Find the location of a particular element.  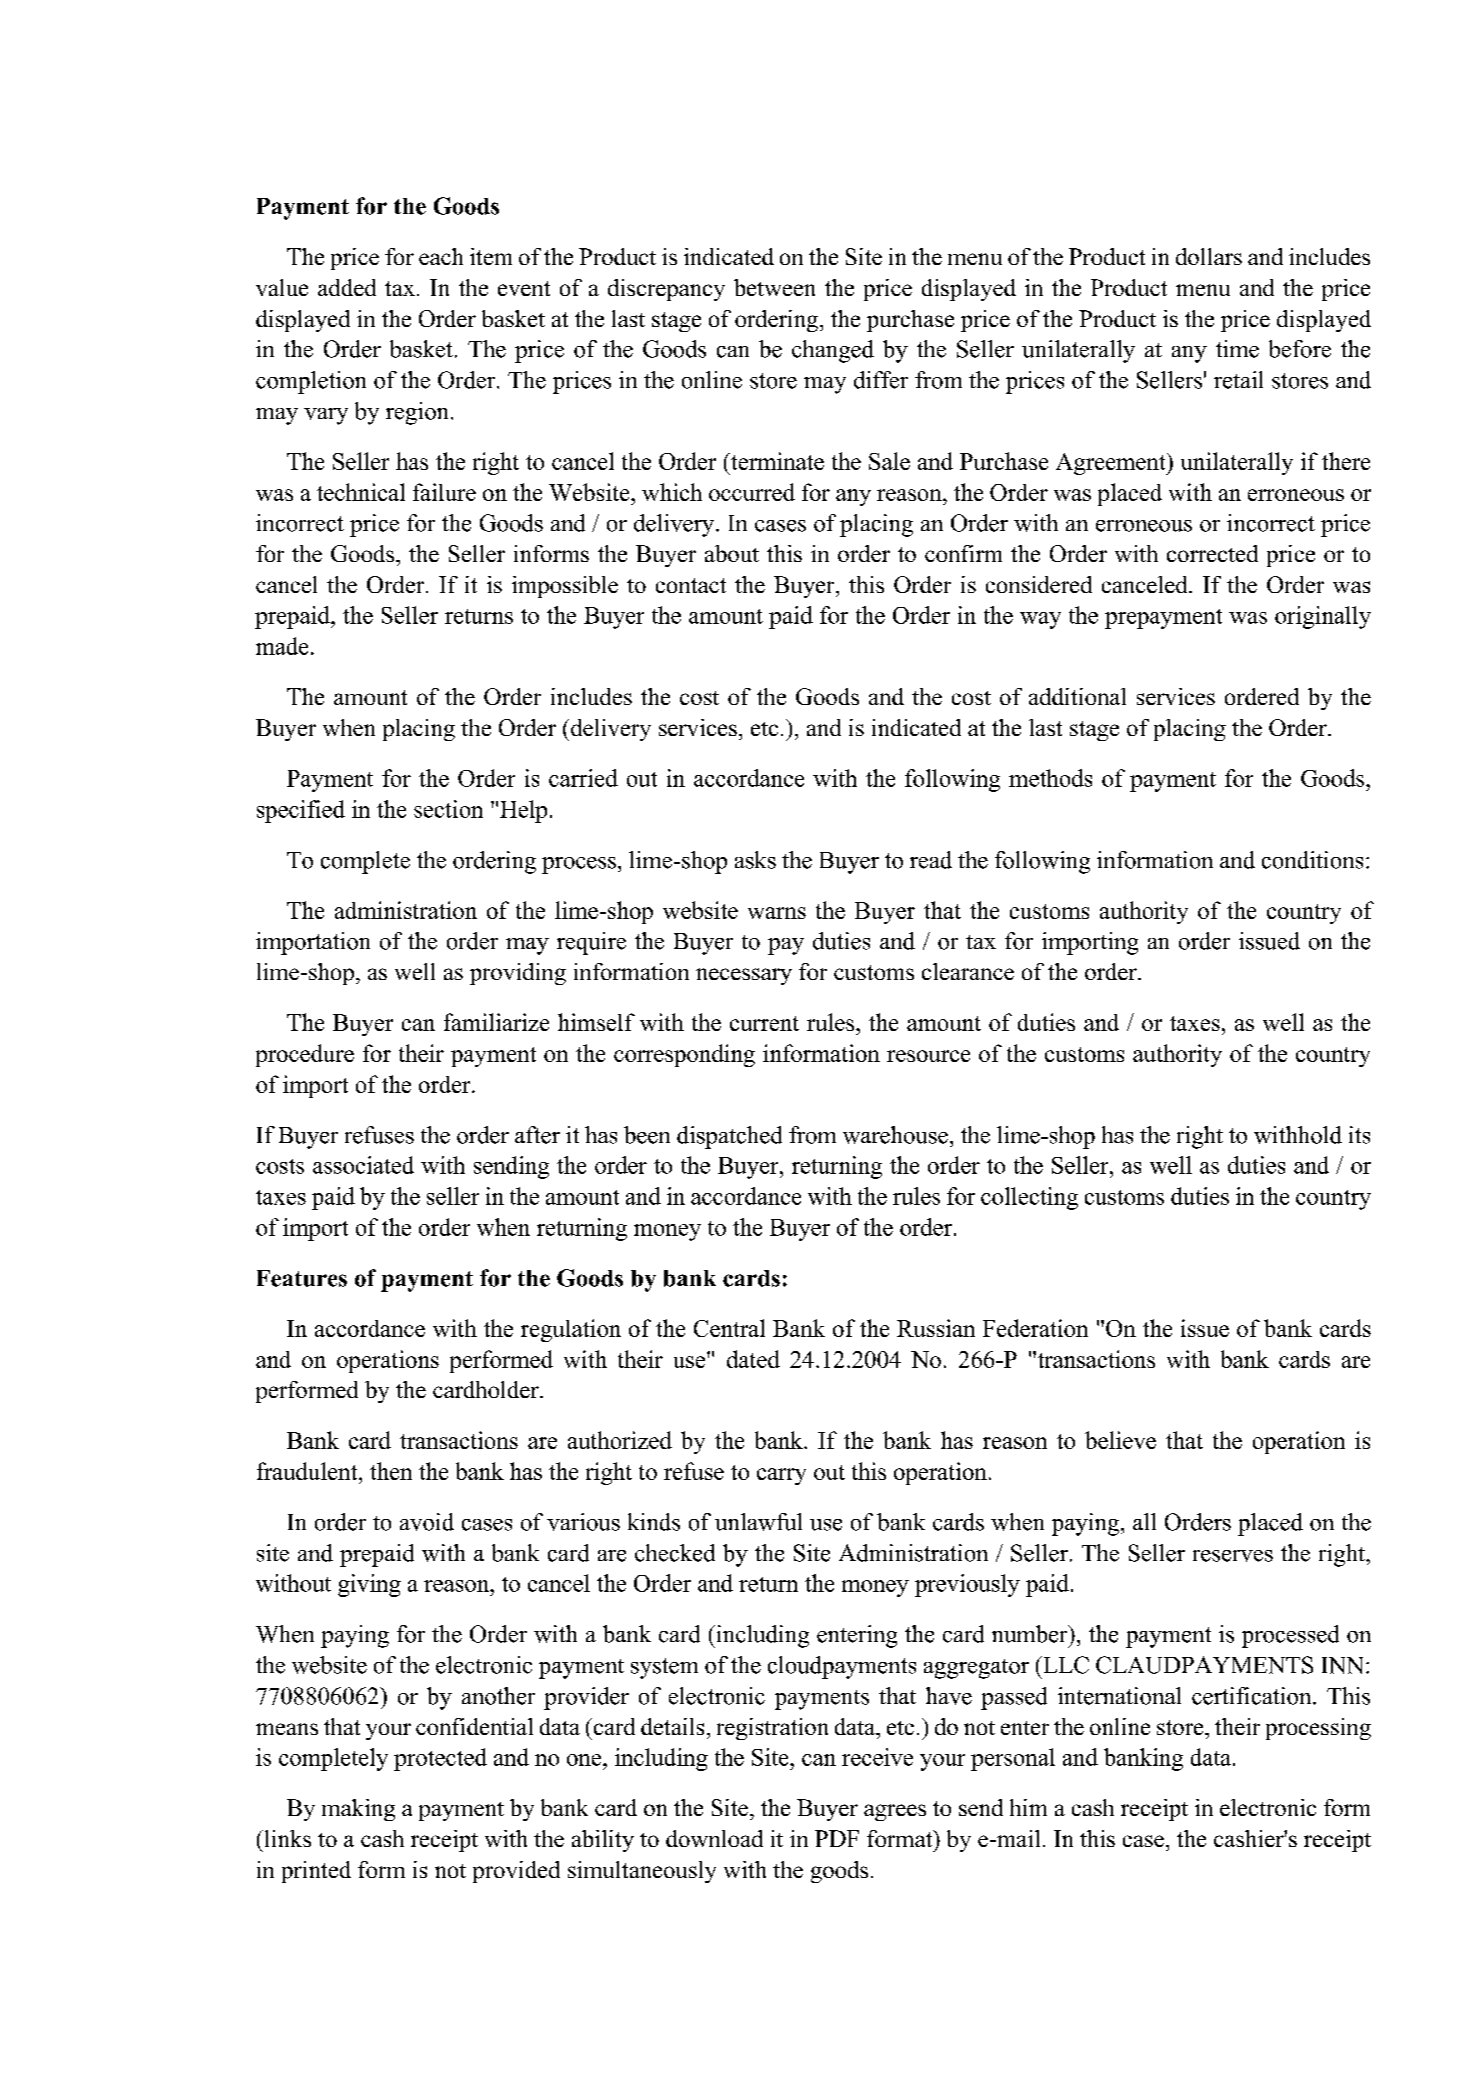

section is located at coordinates (448, 809).
